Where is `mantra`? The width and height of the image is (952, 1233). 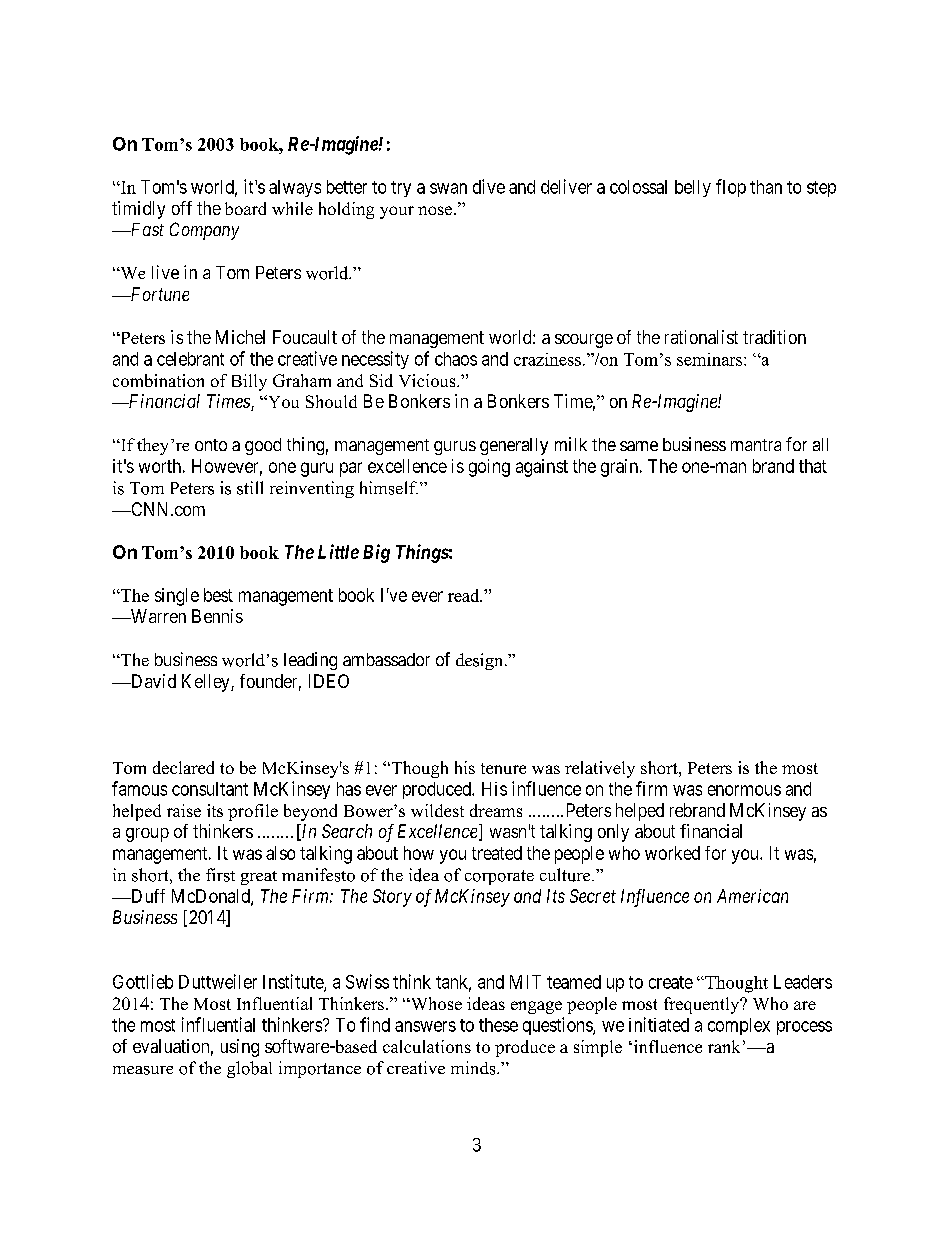
mantra is located at coordinates (756, 445).
